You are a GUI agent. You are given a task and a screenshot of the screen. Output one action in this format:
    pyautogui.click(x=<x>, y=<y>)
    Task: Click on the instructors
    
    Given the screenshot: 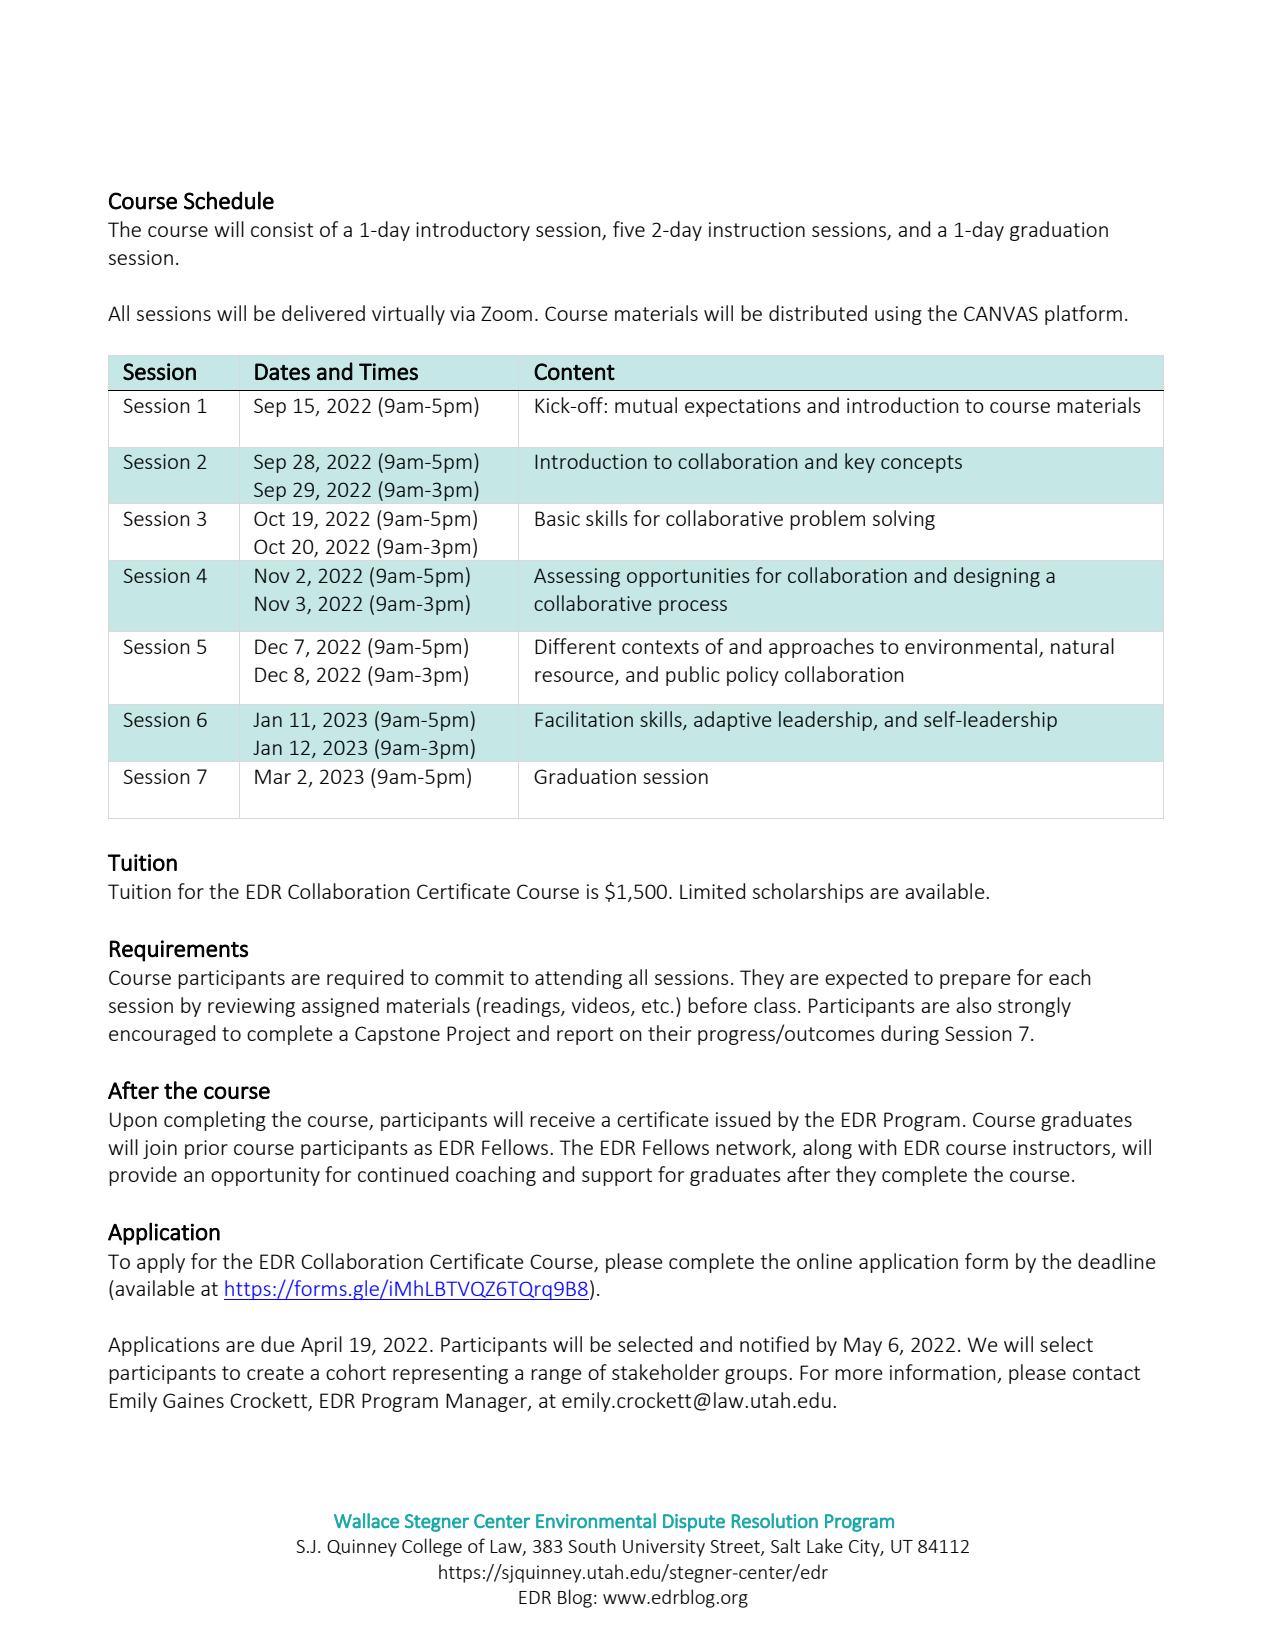 What is the action you would take?
    pyautogui.click(x=1061, y=1147)
